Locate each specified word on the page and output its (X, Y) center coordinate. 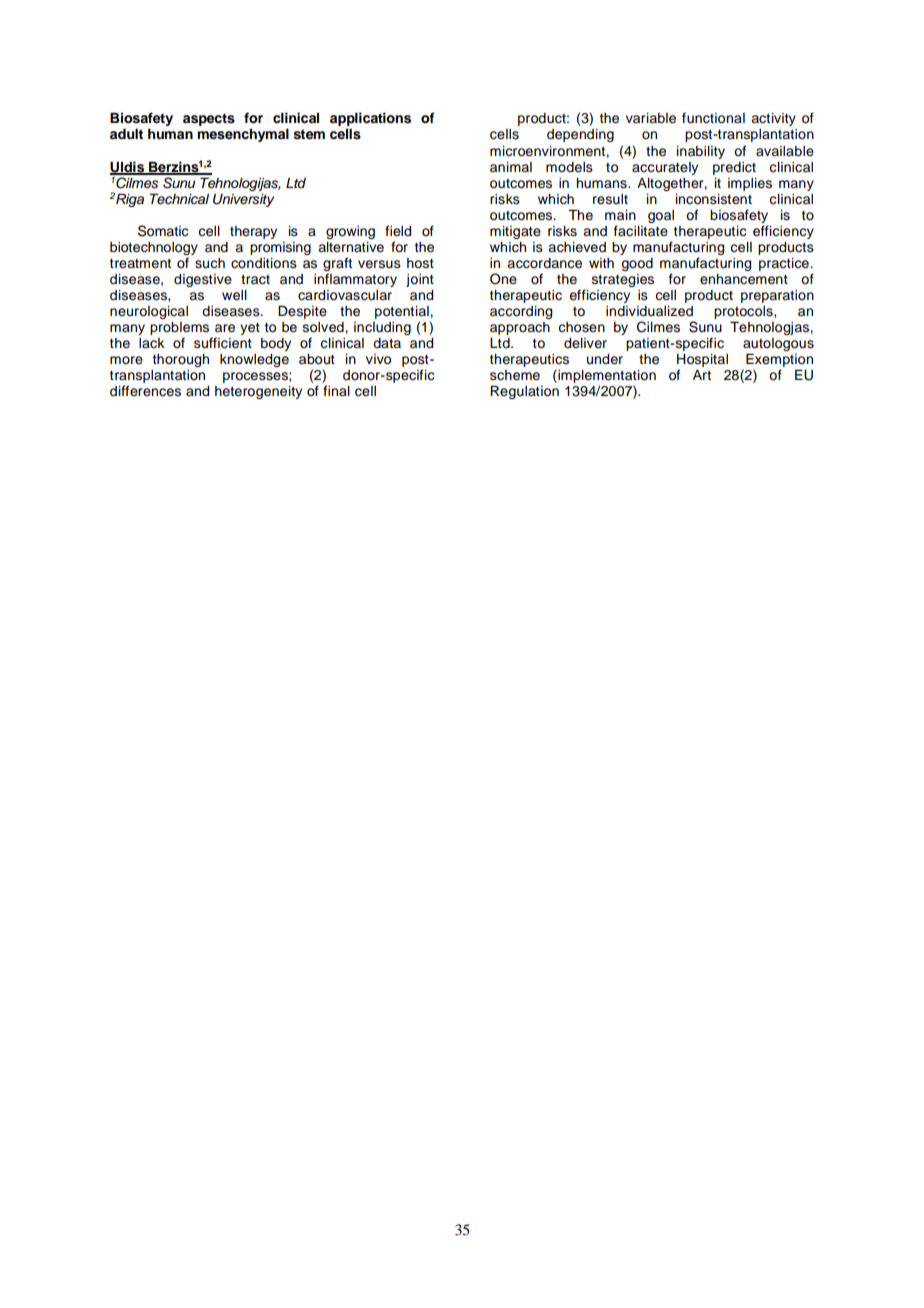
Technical (179, 198)
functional (713, 118)
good (637, 264)
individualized (649, 311)
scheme (515, 375)
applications (370, 119)
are (225, 328)
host (420, 263)
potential (403, 314)
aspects (209, 120)
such (210, 263)
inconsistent (714, 199)
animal (511, 167)
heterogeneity (258, 392)
